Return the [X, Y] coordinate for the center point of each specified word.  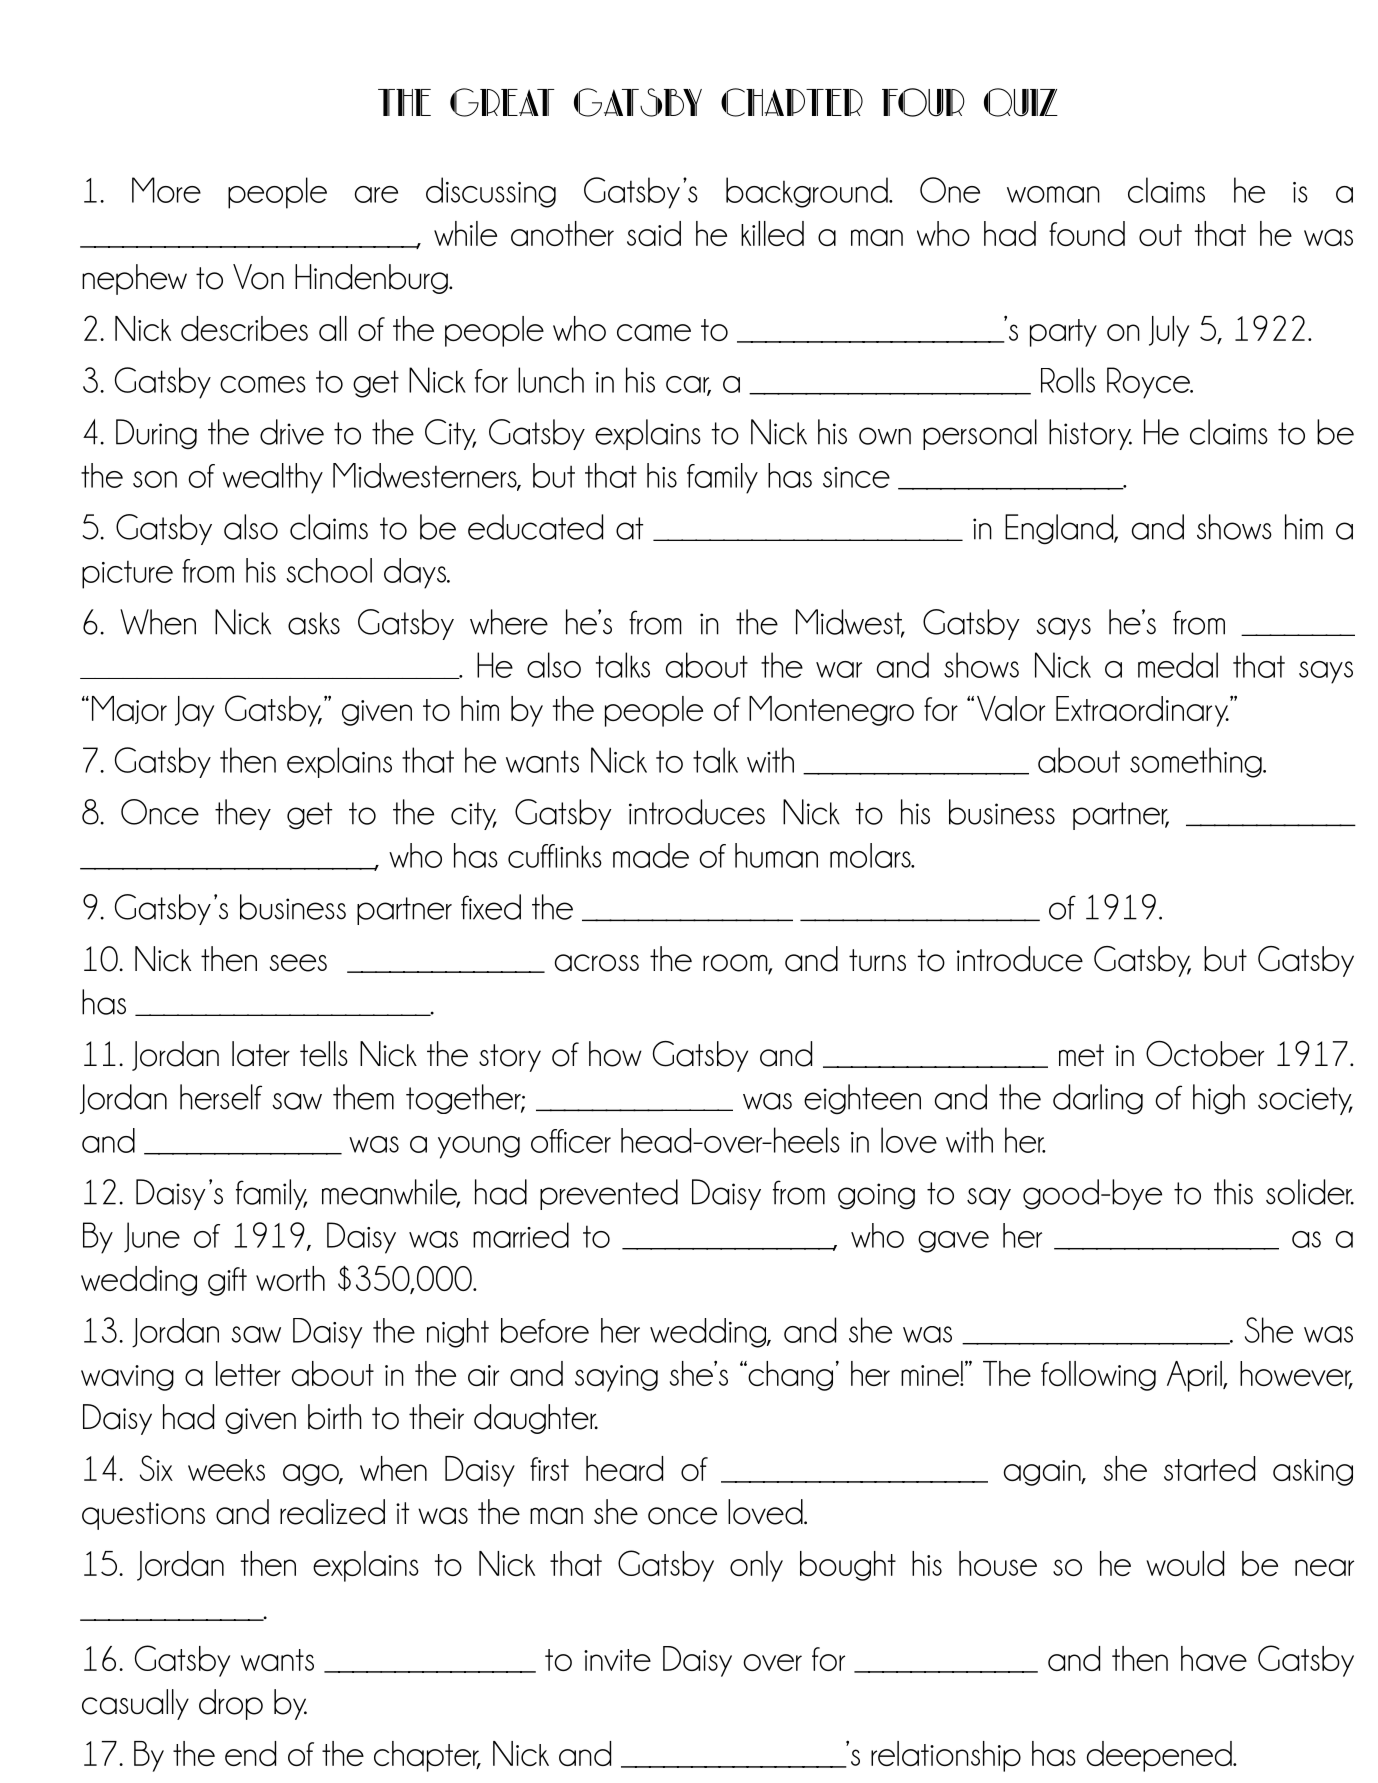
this [1233, 1192]
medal [1178, 665]
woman [1053, 194]
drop [231, 1704]
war [839, 669]
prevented [609, 1194]
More [166, 190]
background [808, 192]
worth [290, 1278]
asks [314, 623]
